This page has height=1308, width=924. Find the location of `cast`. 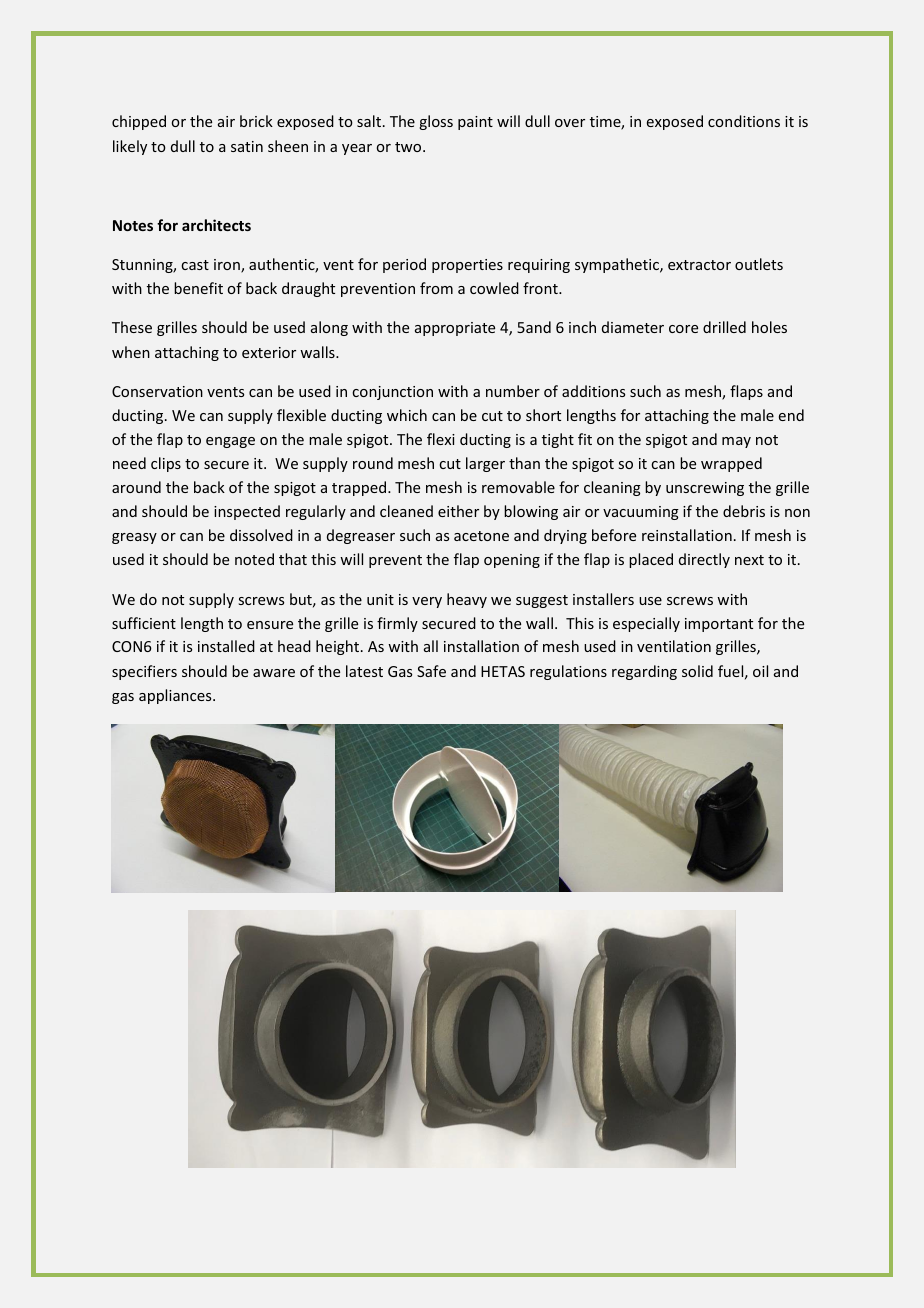

cast is located at coordinates (195, 265).
